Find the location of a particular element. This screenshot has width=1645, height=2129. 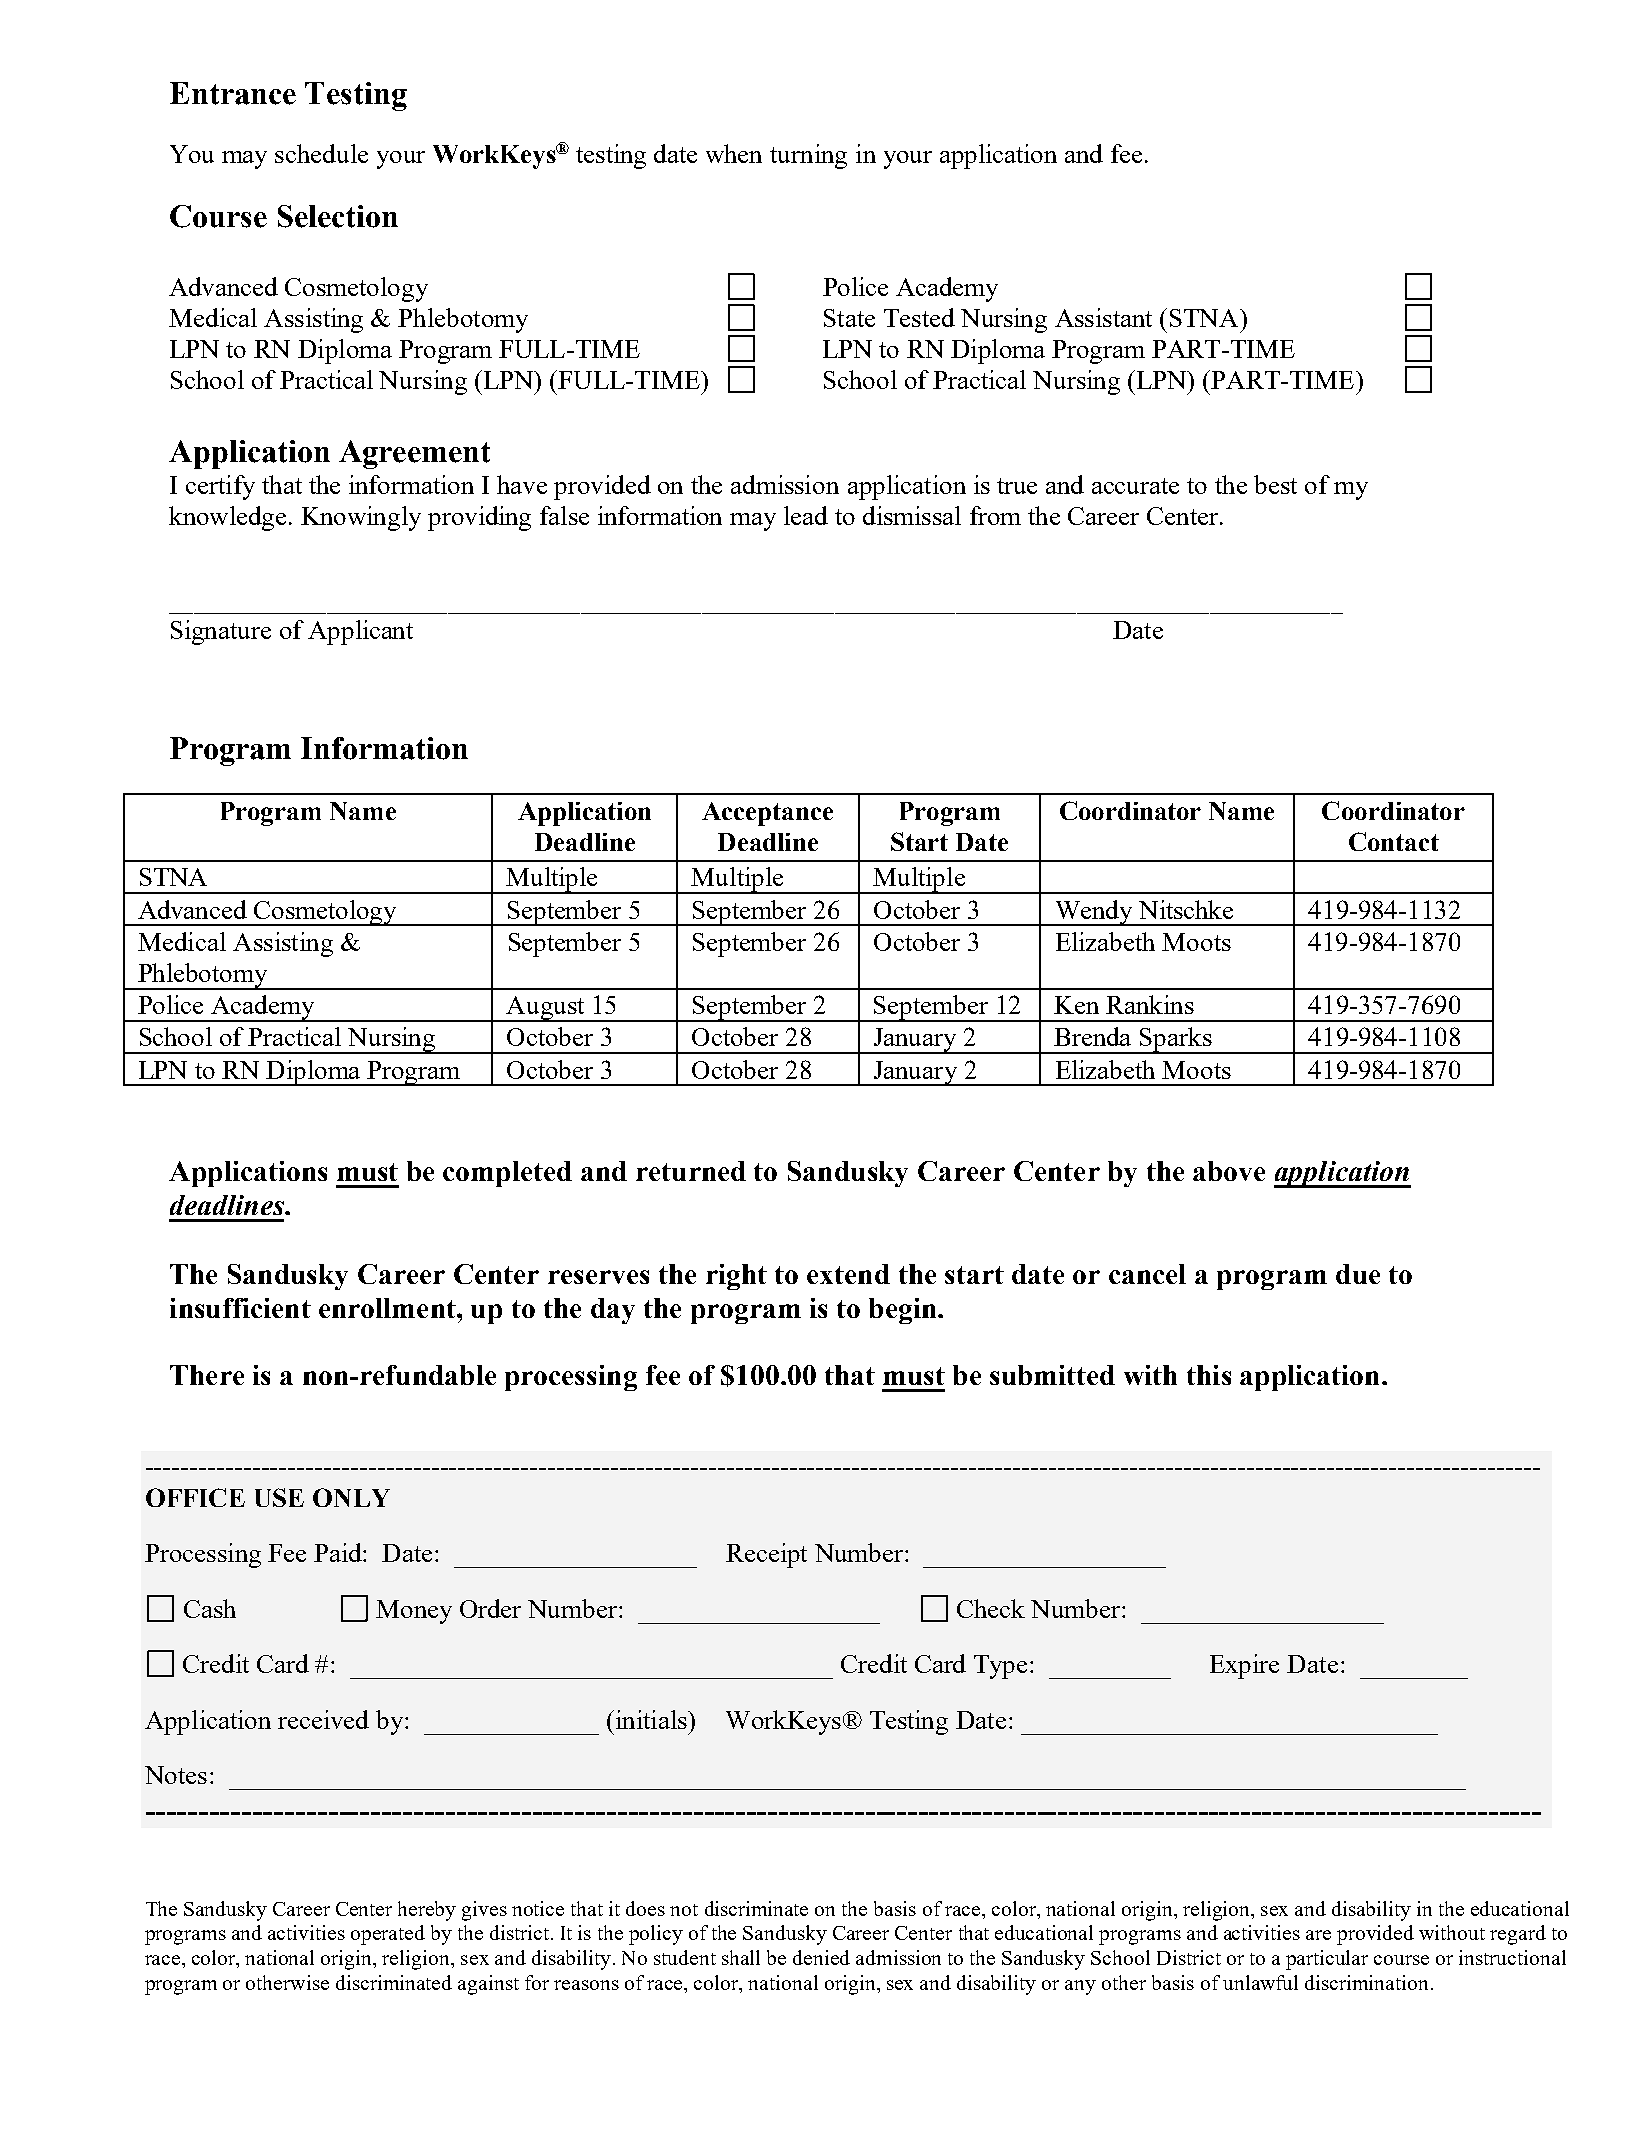

Acceptance is located at coordinates (767, 814).
